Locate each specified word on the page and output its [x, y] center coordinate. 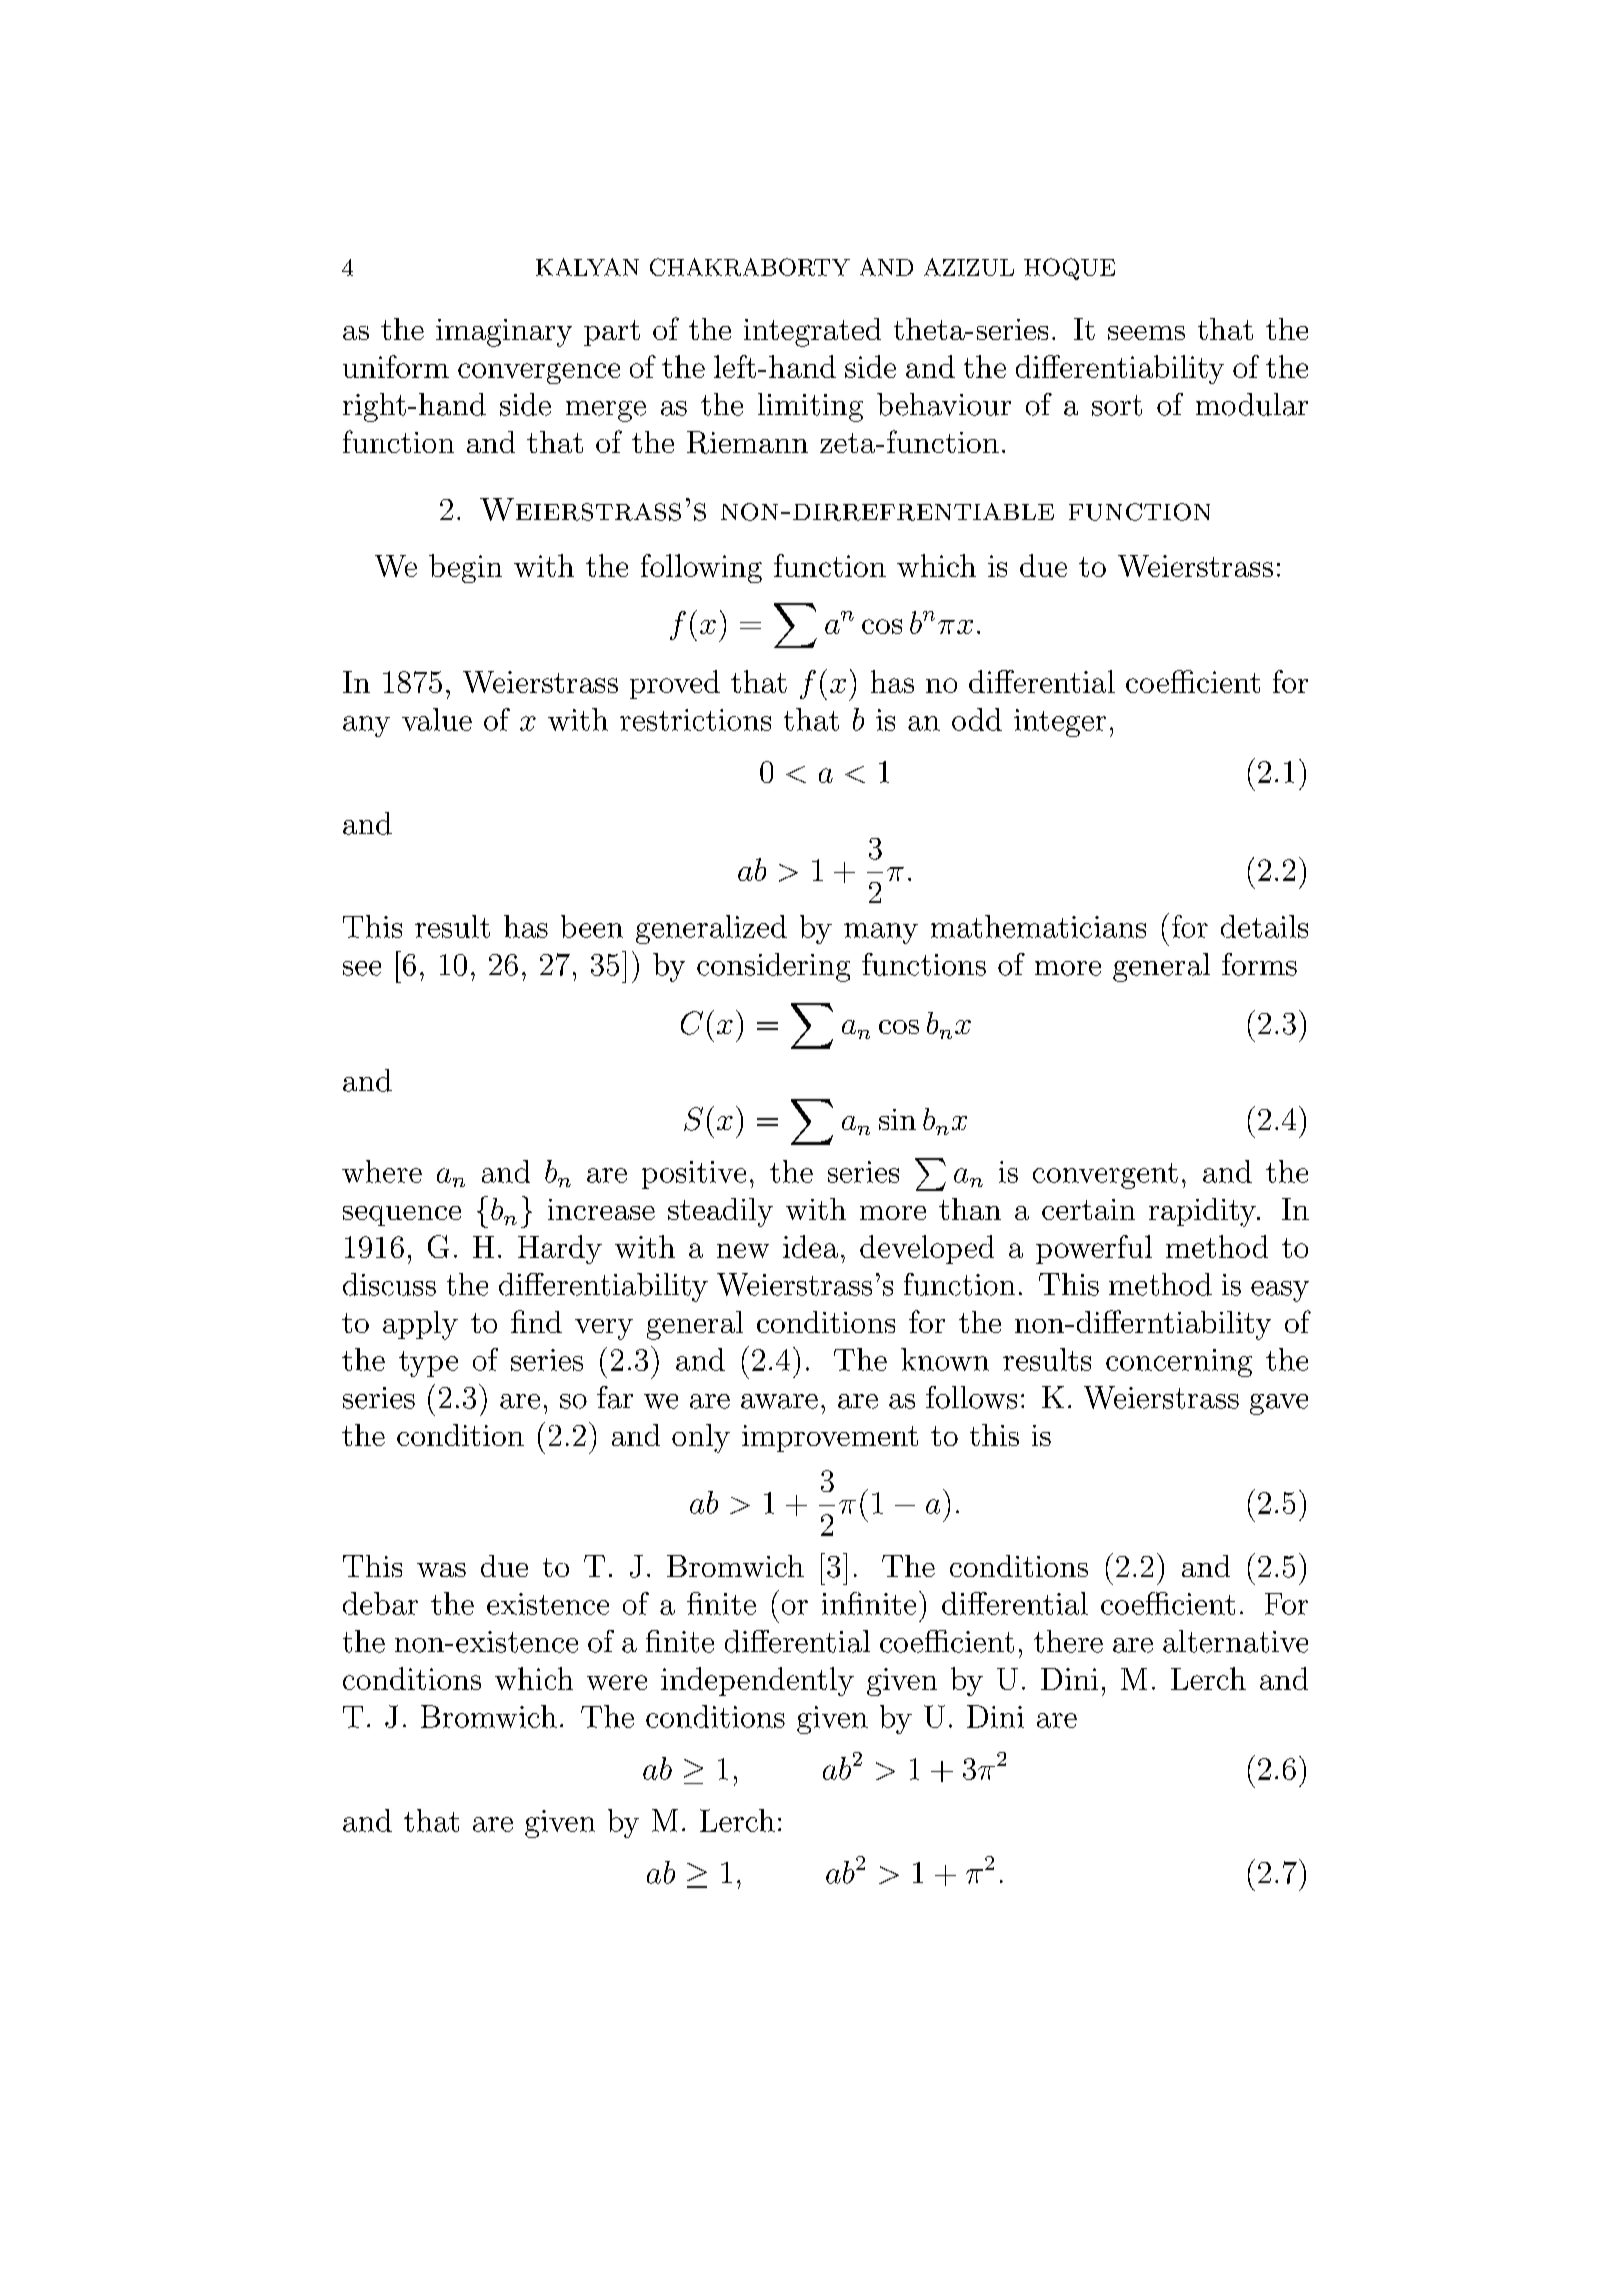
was [441, 1570]
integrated [812, 332]
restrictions [695, 720]
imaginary [504, 333]
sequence [402, 1216]
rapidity [1203, 1212]
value [437, 719]
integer [1060, 723]
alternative [1235, 1641]
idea [810, 1246]
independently [757, 1681]
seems [1146, 333]
